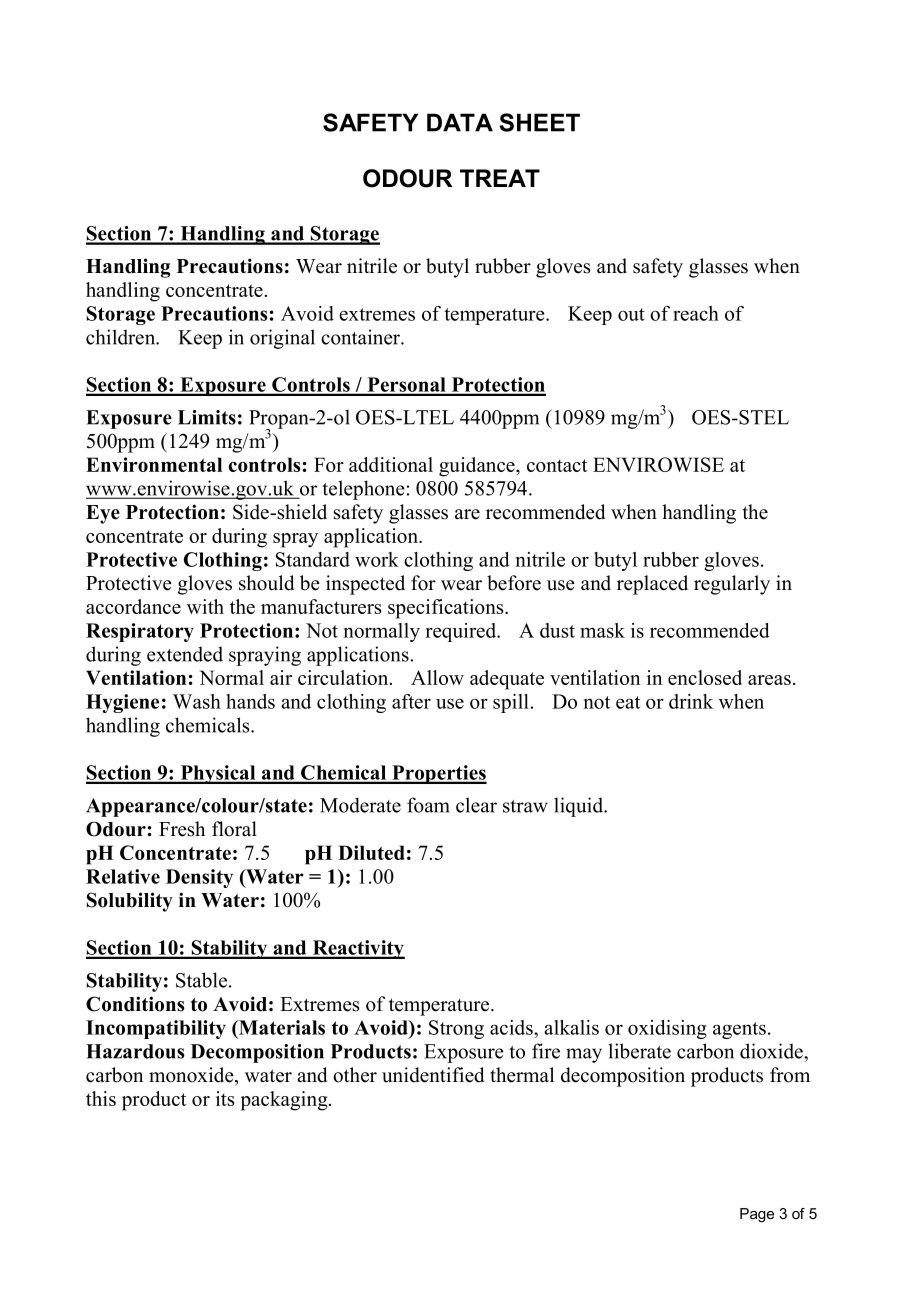 This image has width=903, height=1316. Describe the element at coordinates (705, 677) in the image. I see `enclosed` at that location.
